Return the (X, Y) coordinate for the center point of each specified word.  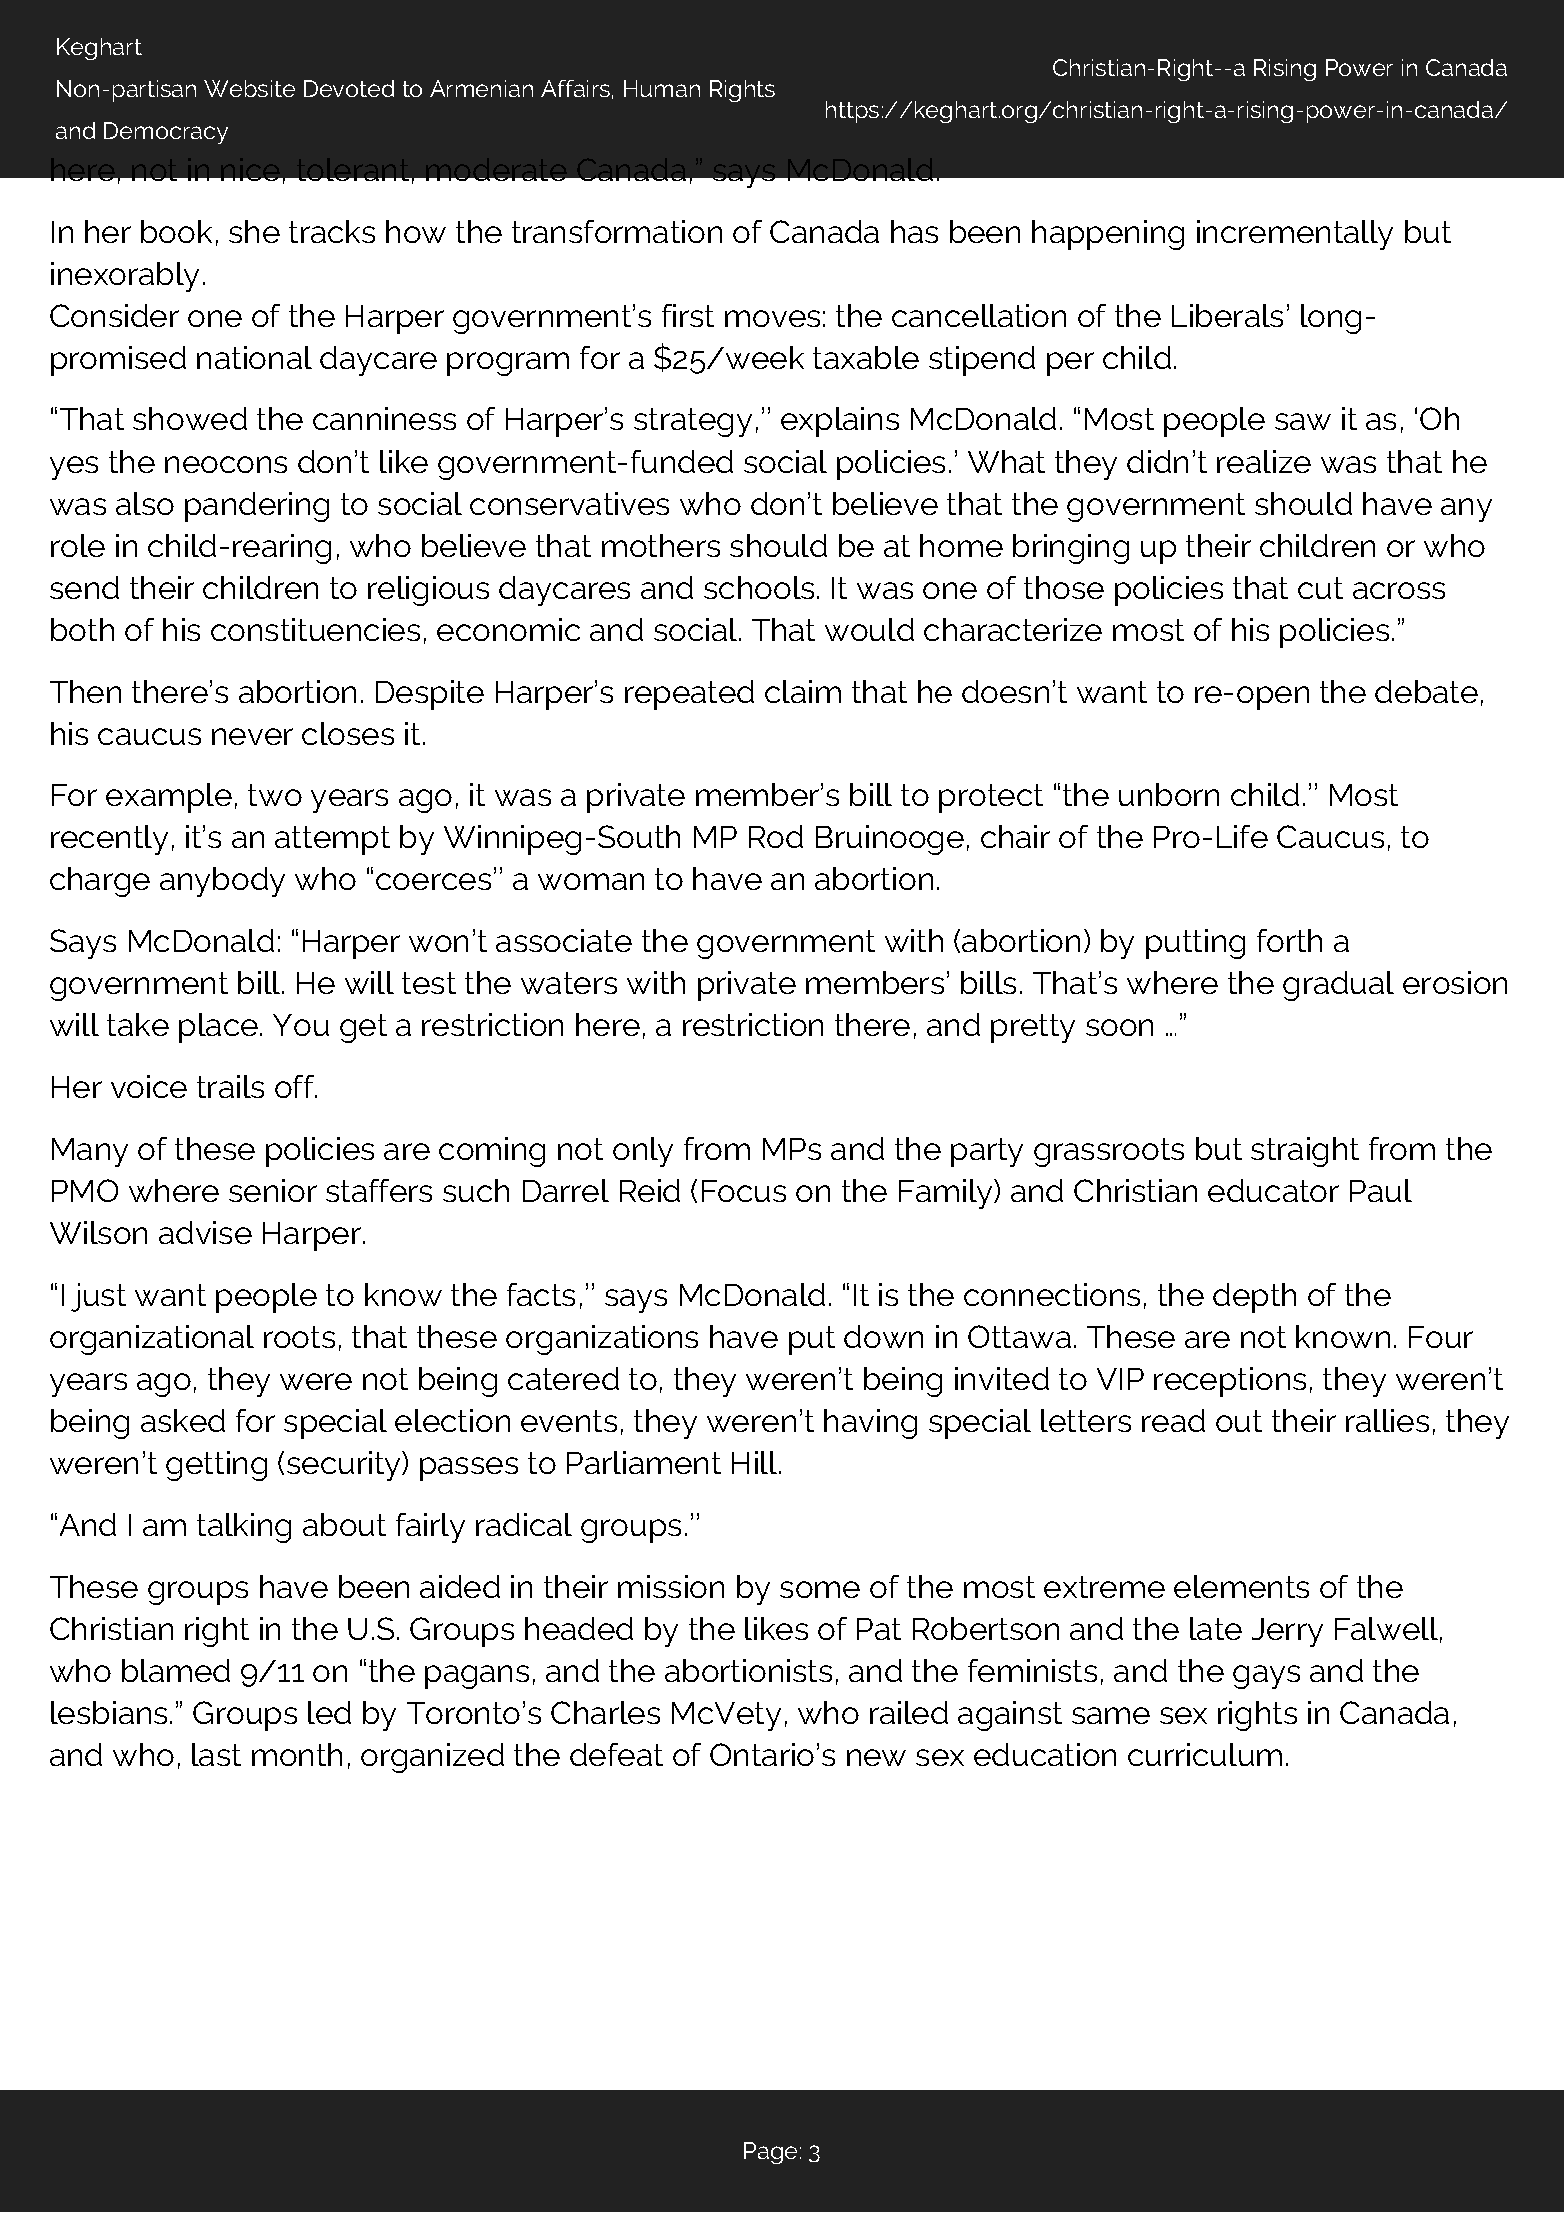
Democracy (166, 133)
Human (662, 88)
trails (230, 1086)
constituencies (315, 629)
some (820, 1589)
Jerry (1287, 1632)
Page (770, 2153)
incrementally (1295, 235)
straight (1305, 1152)
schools (759, 587)
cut (1320, 588)
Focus (744, 1191)
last (216, 1754)
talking (244, 1528)
